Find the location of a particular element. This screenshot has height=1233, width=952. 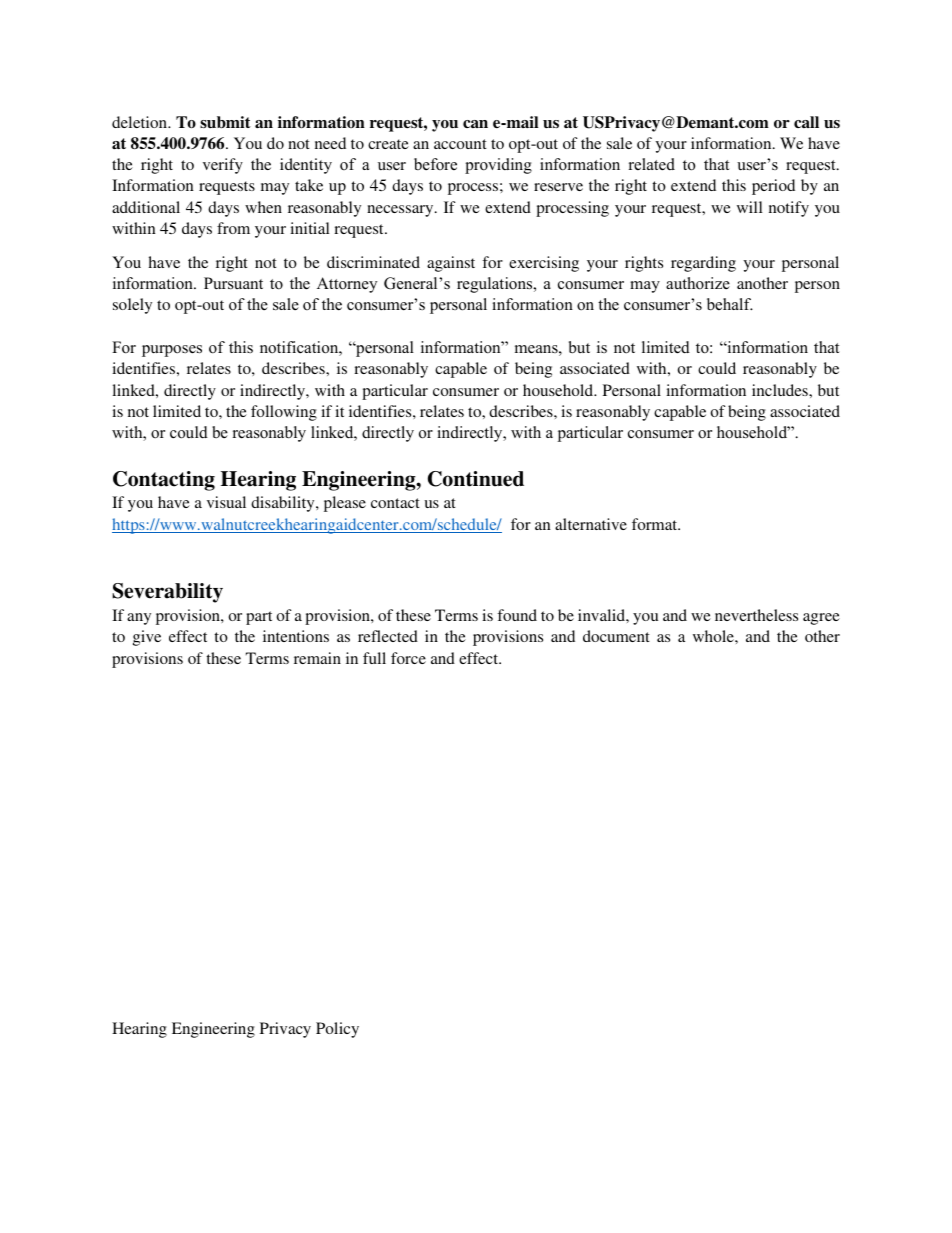

period is located at coordinates (773, 187).
